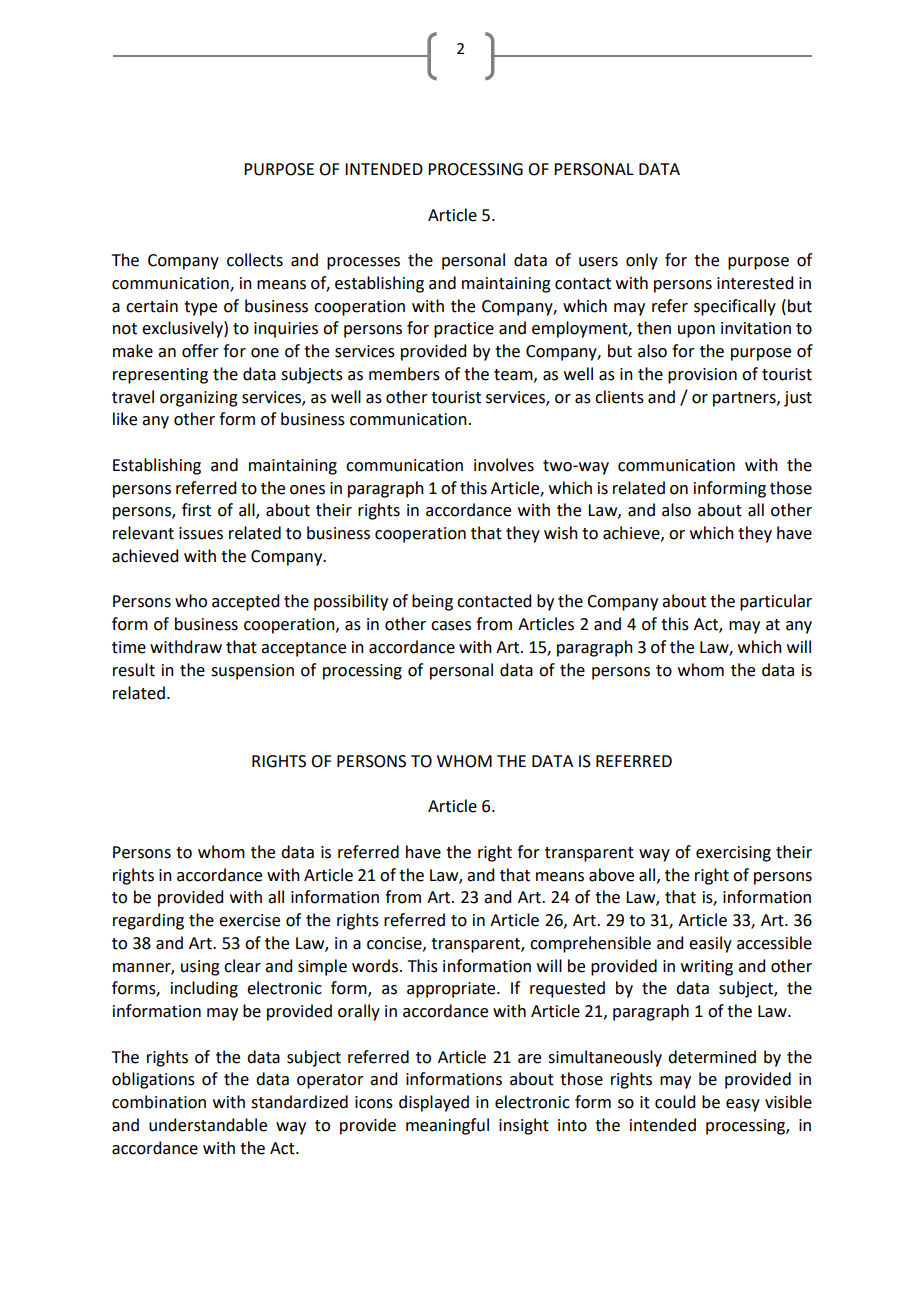 This screenshot has height=1308, width=924. I want to click on specifically, so click(735, 307).
